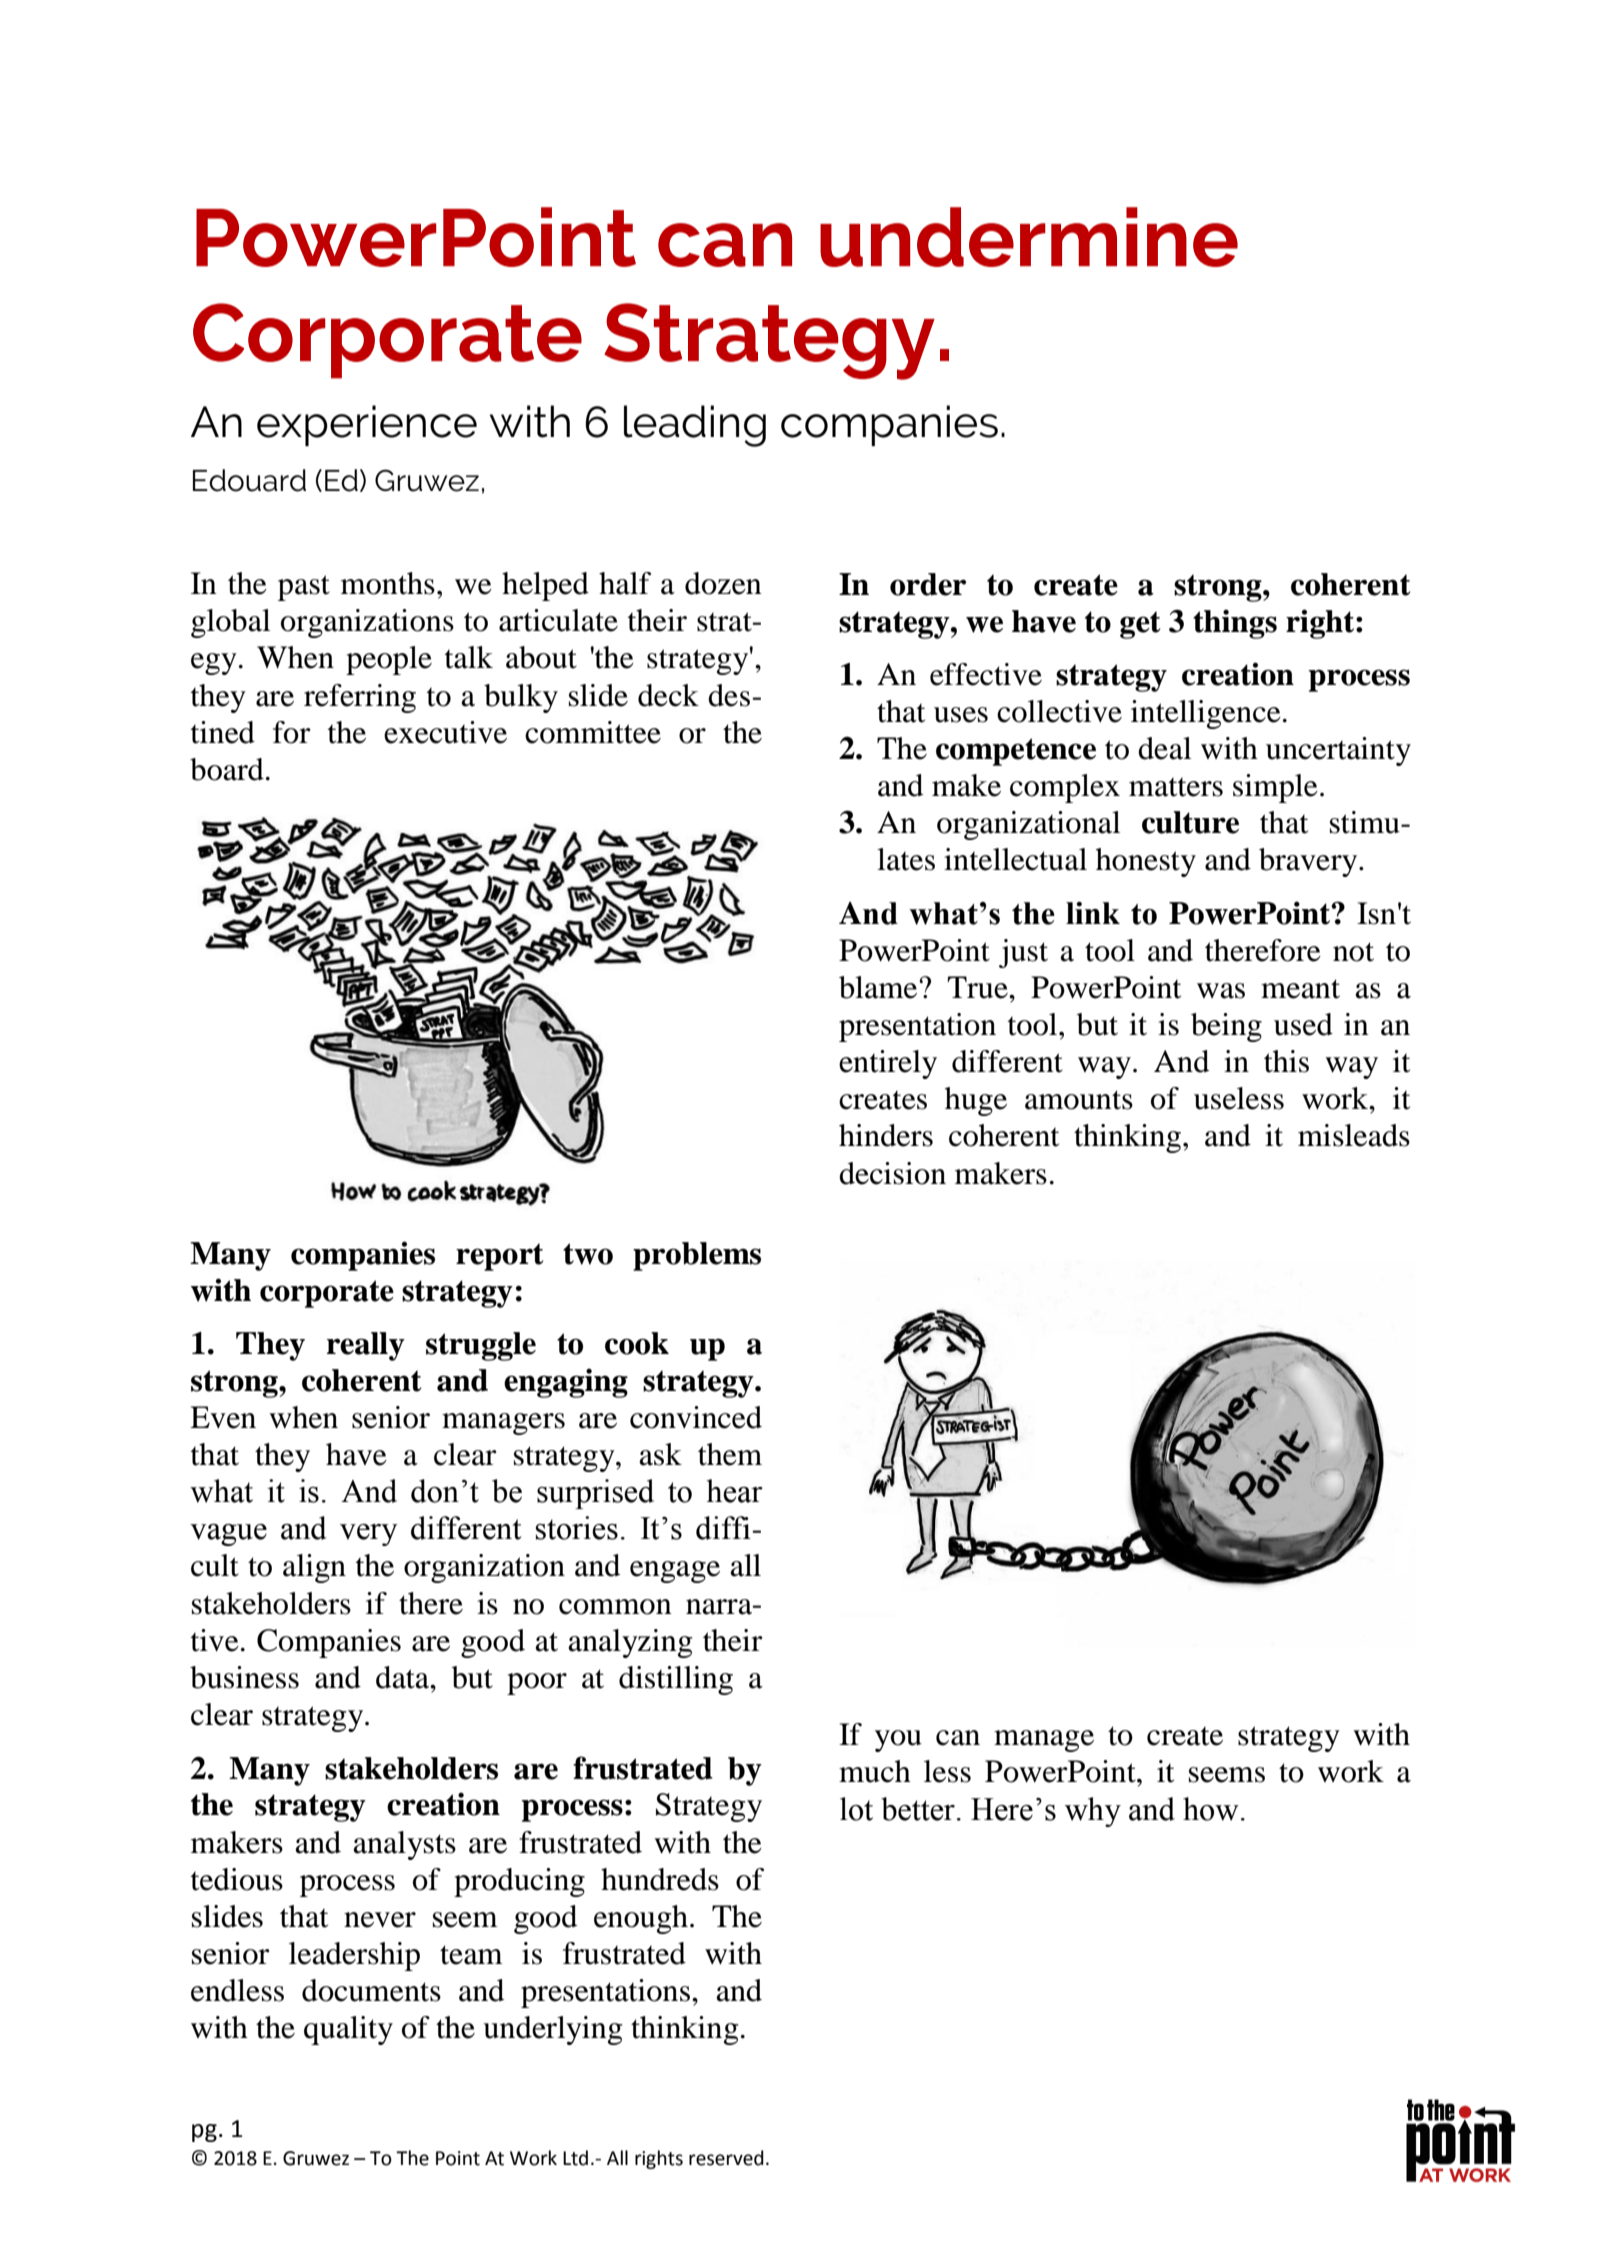  Describe the element at coordinates (227, 769) in the screenshot. I see `board` at that location.
